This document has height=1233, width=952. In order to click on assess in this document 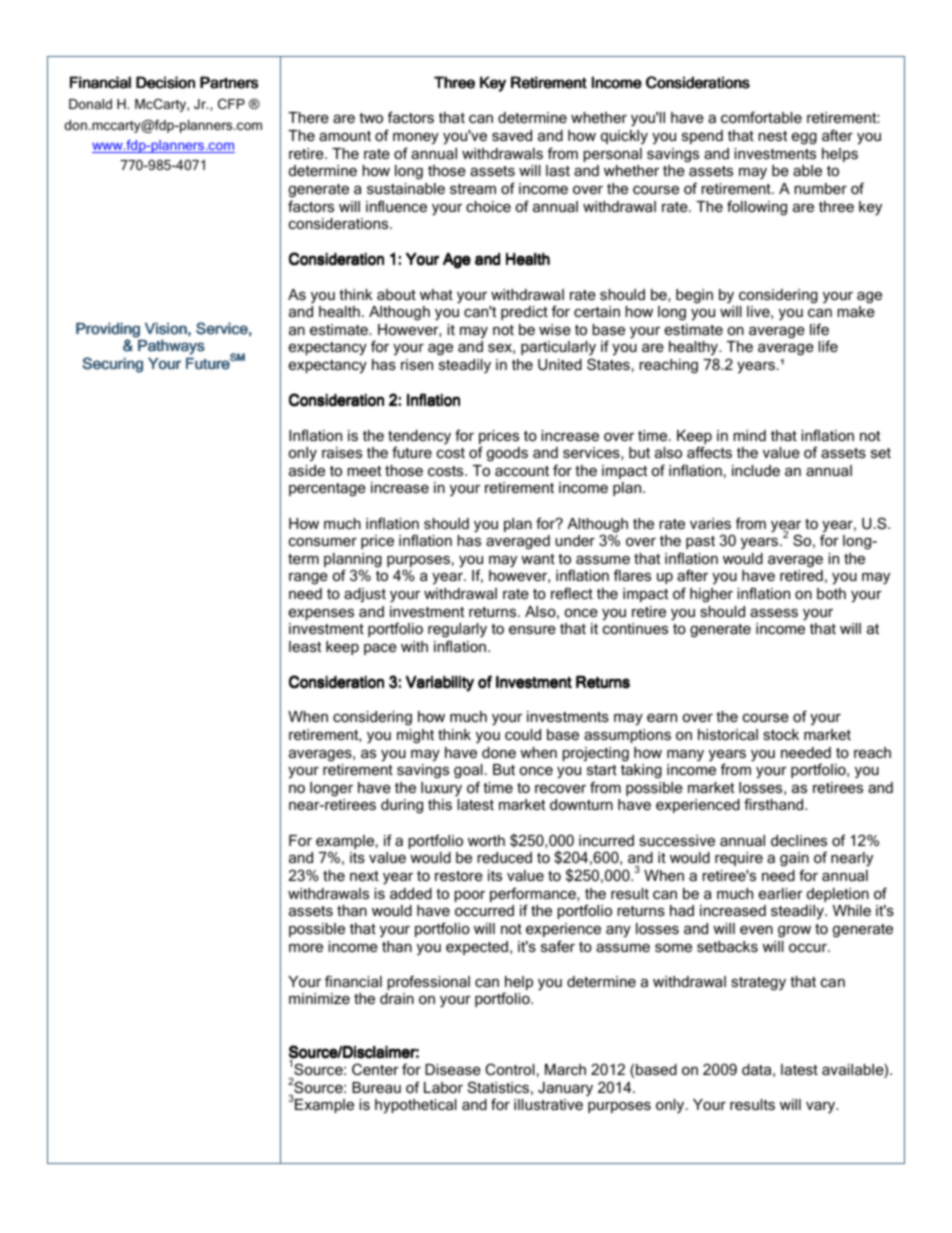, I will do `click(774, 612)`.
